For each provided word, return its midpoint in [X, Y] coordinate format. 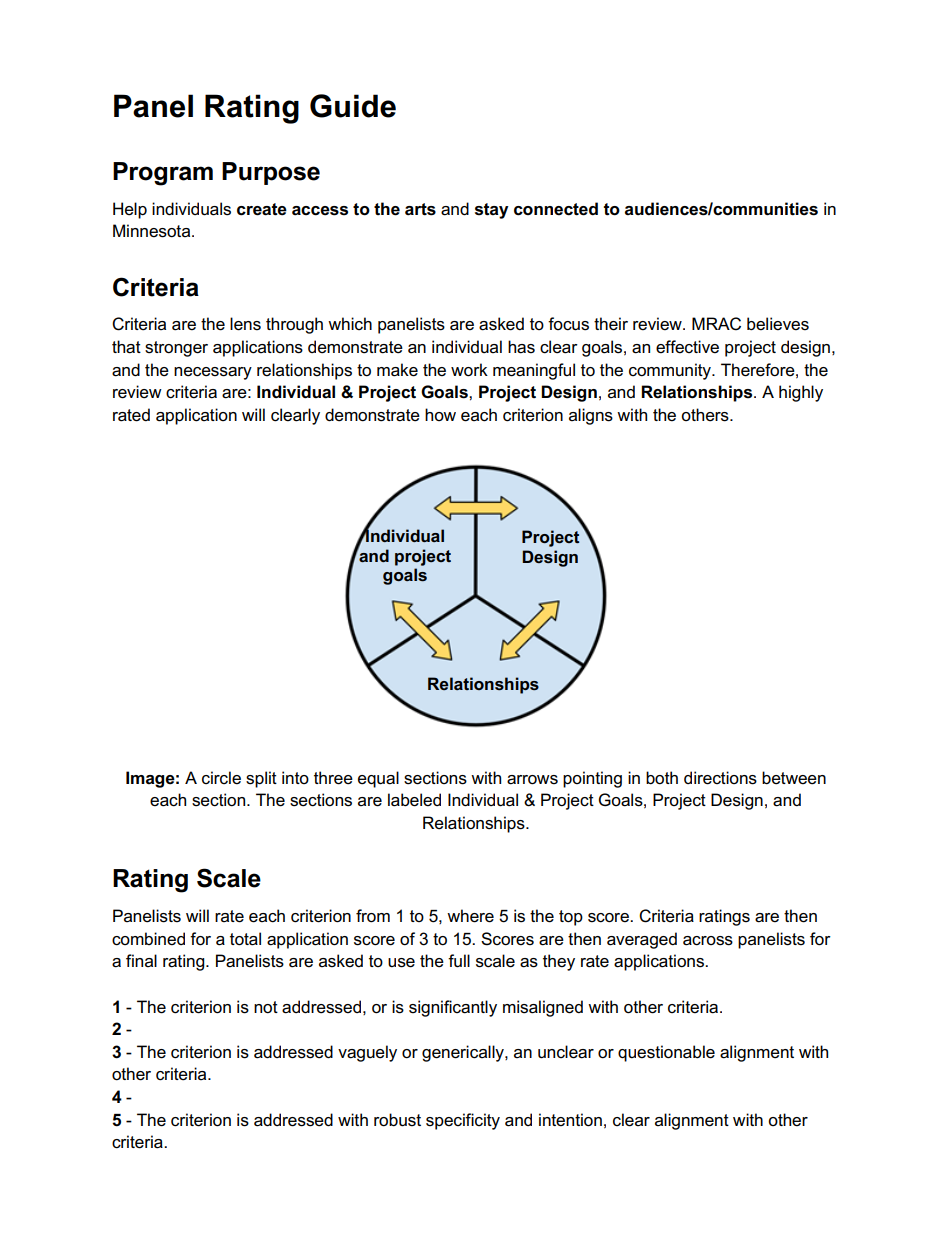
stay [492, 211]
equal [378, 779]
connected [556, 209]
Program [163, 174]
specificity [463, 1121]
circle [221, 778]
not [266, 1007]
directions [720, 778]
